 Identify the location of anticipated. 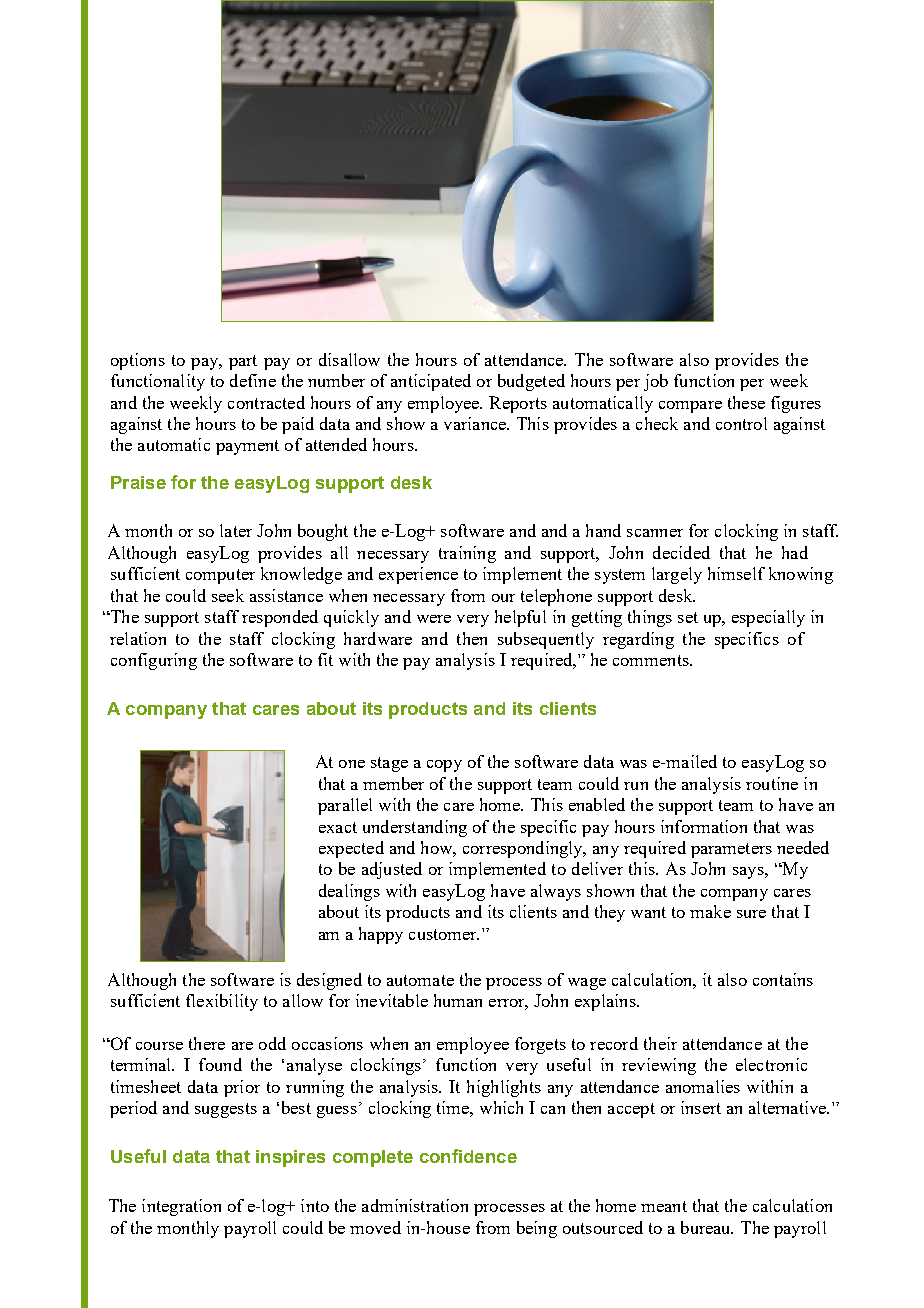
(431, 382).
